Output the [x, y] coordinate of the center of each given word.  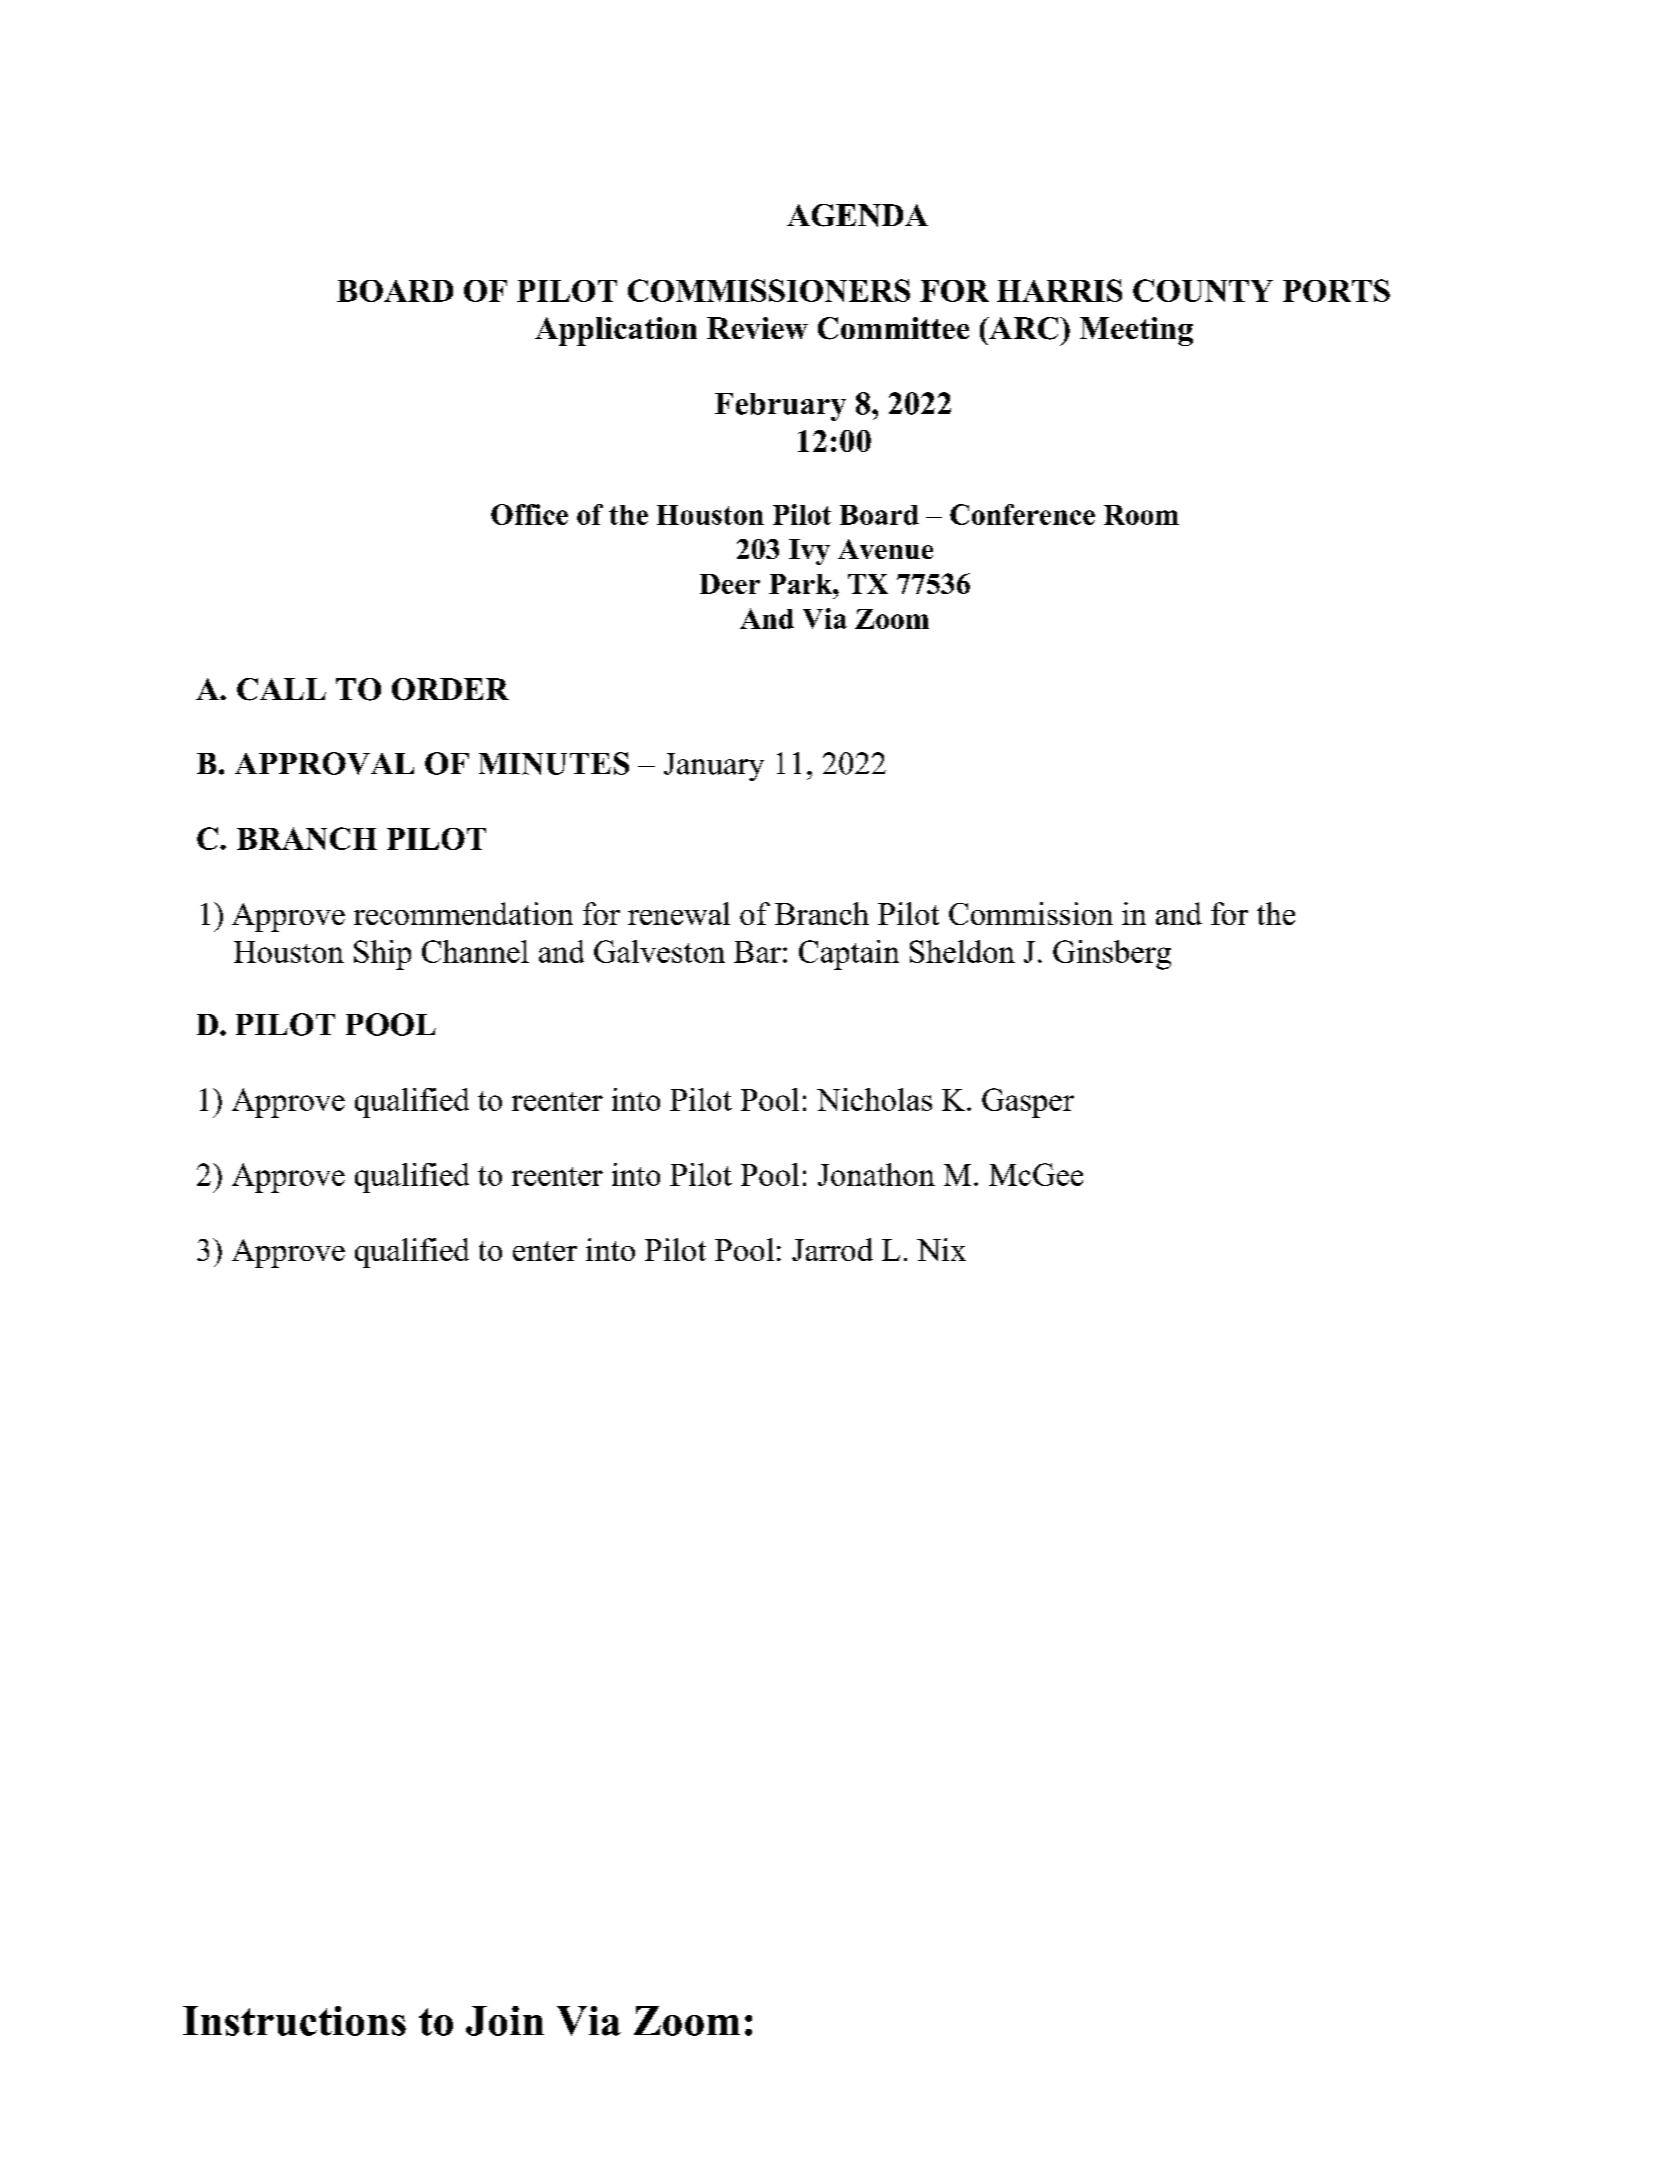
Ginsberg [1112, 955]
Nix [941, 1249]
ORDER [450, 689]
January [714, 767]
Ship [382, 955]
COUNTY [1203, 290]
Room [1141, 515]
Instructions [294, 2021]
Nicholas [874, 1099]
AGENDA [857, 215]
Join [505, 2021]
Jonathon [876, 1174]
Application [616, 331]
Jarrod [832, 1249]
